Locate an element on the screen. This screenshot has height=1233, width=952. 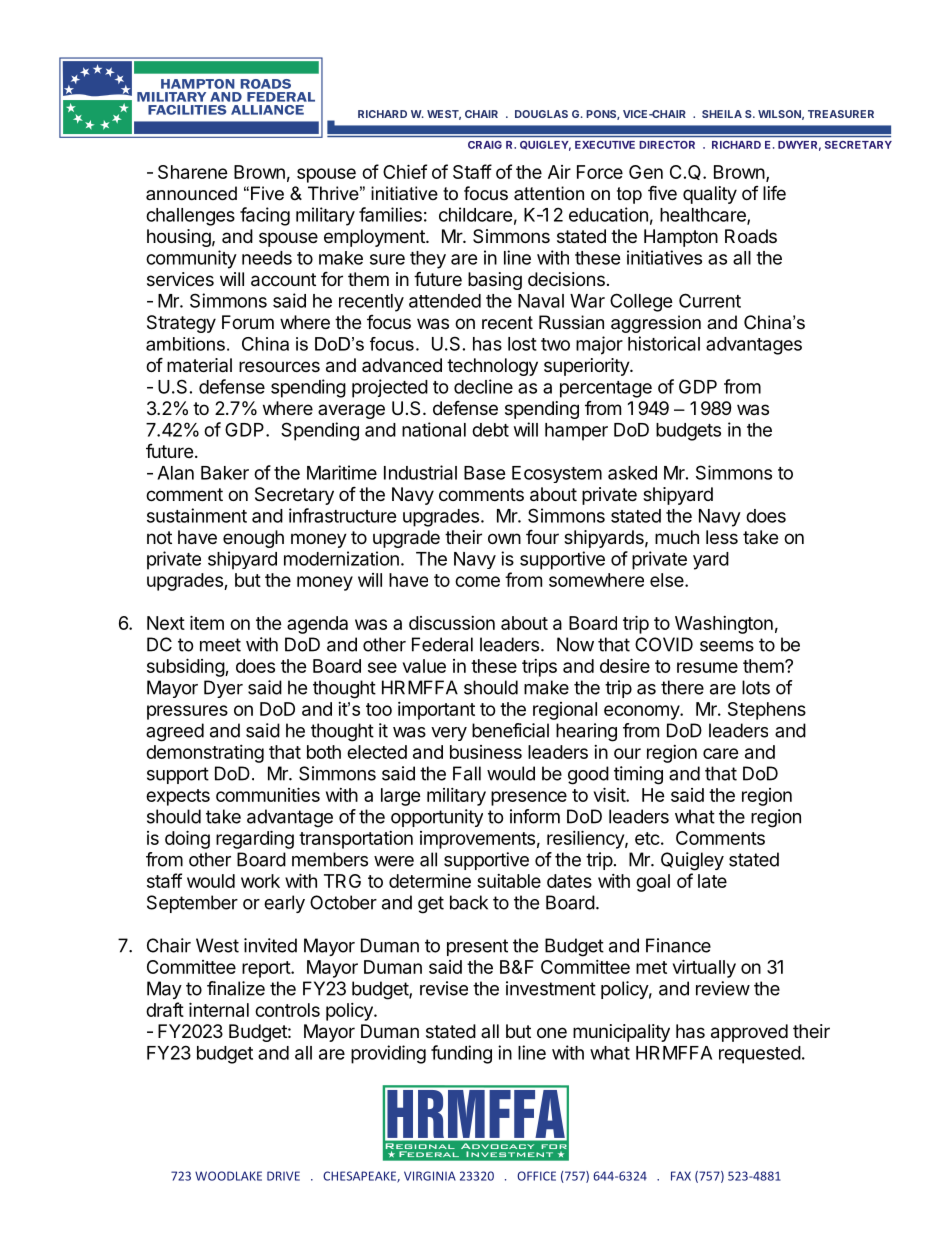
FAX is located at coordinates (681, 1176).
